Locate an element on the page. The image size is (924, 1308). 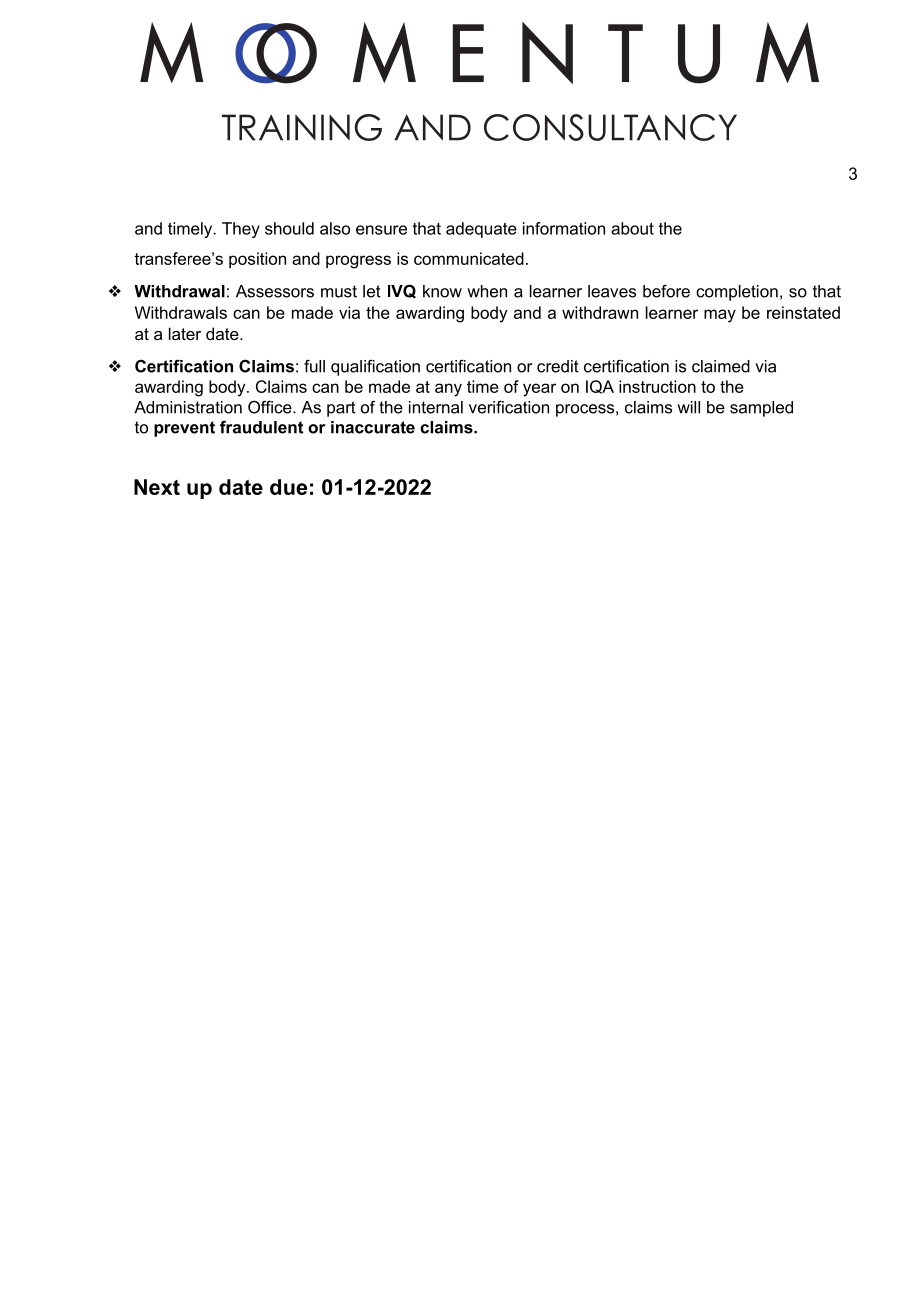
communicated is located at coordinates (469, 258).
